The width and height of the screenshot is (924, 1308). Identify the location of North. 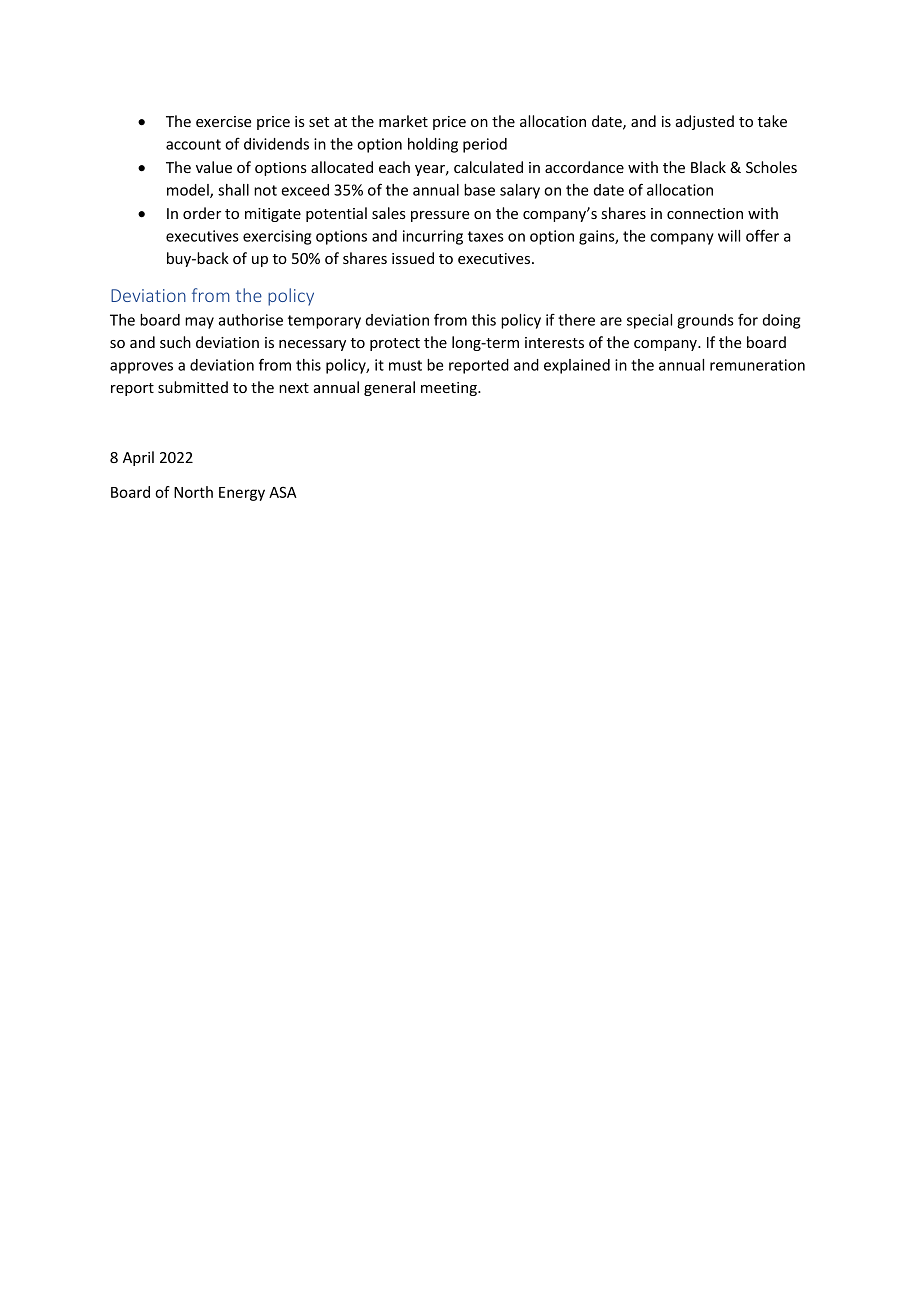
(193, 492).
